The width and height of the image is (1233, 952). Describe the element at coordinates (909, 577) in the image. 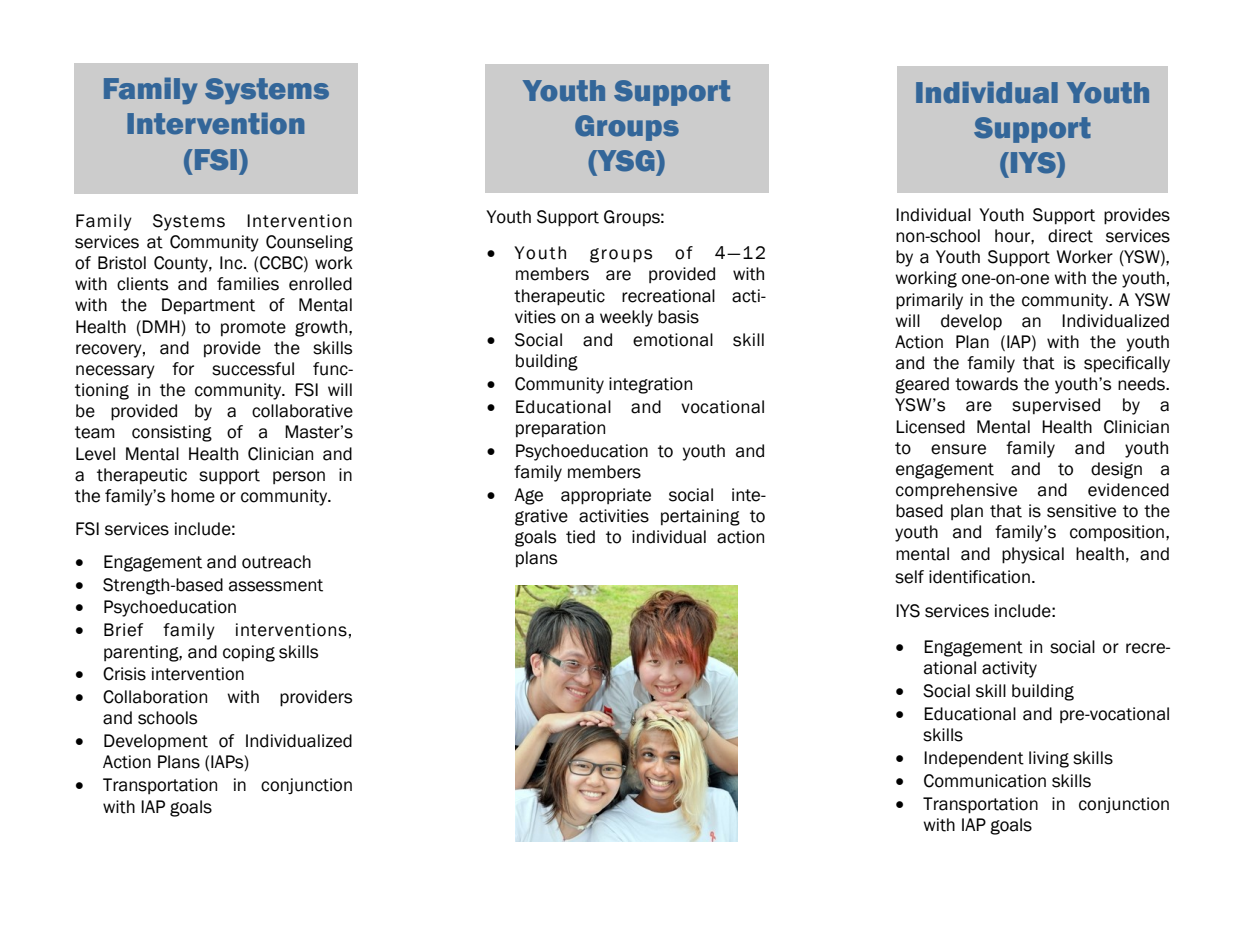

I see `self` at that location.
